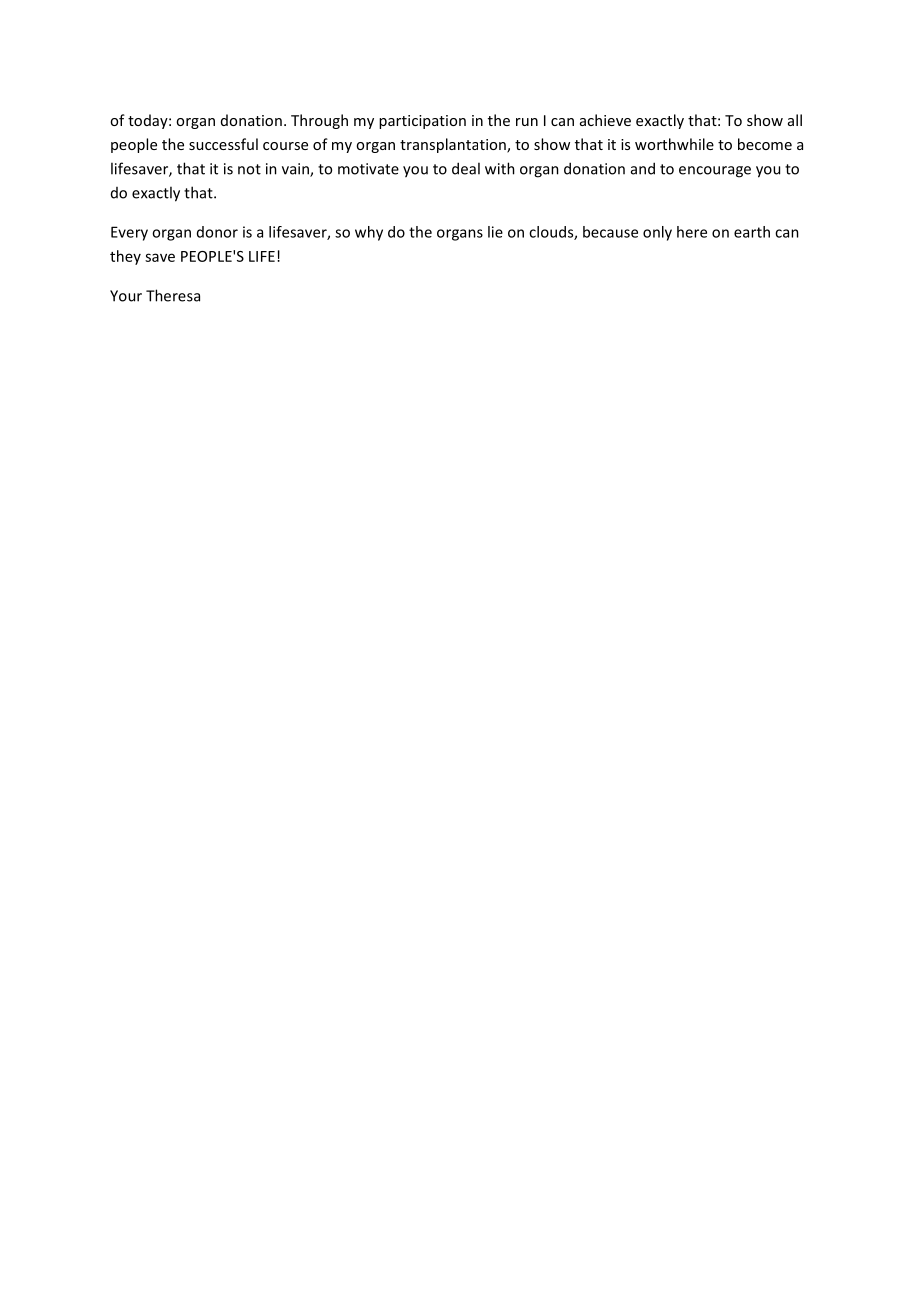  Describe the element at coordinates (466, 168) in the screenshot. I see `deal` at that location.
